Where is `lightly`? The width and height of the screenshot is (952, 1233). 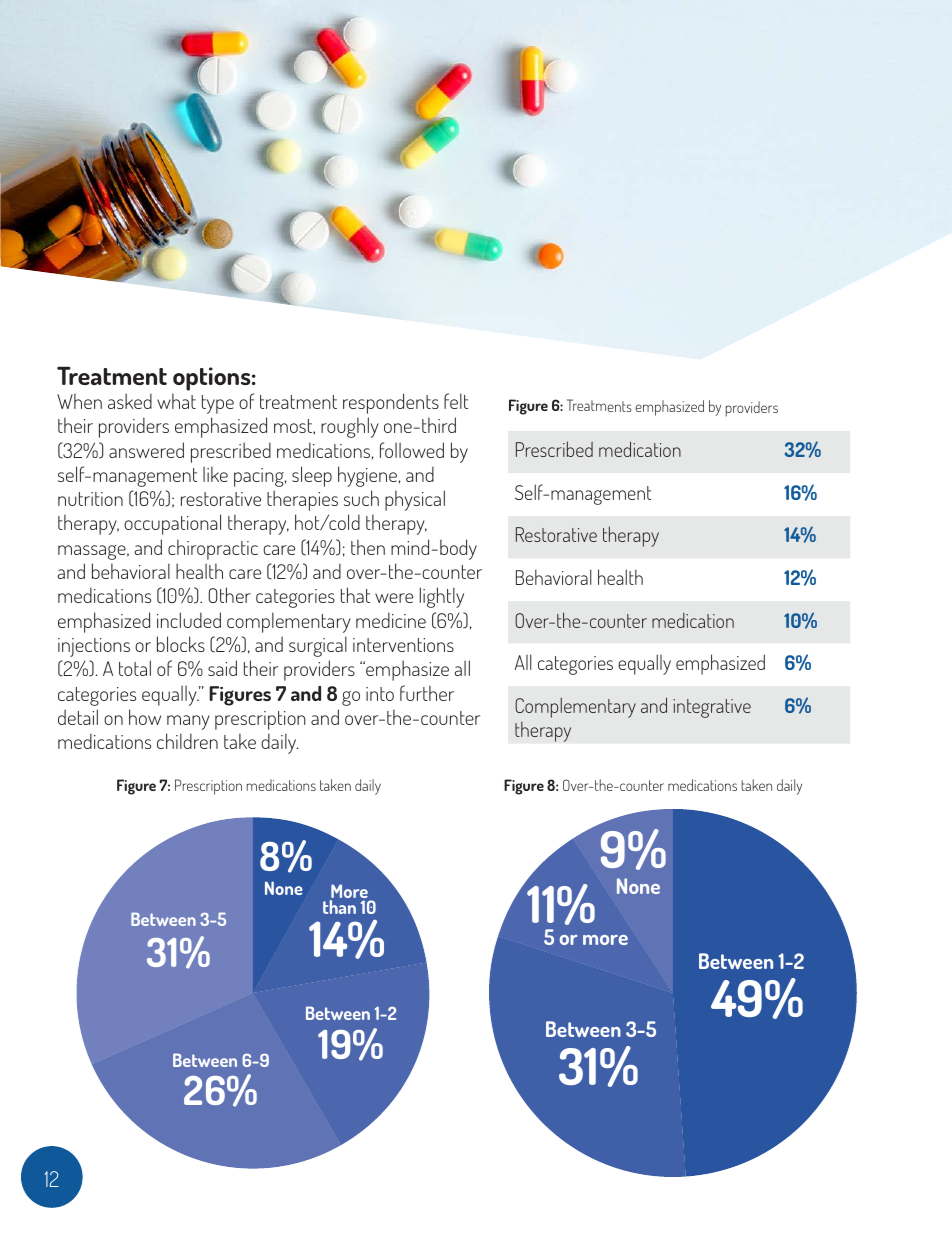 lightly is located at coordinates (442, 597).
